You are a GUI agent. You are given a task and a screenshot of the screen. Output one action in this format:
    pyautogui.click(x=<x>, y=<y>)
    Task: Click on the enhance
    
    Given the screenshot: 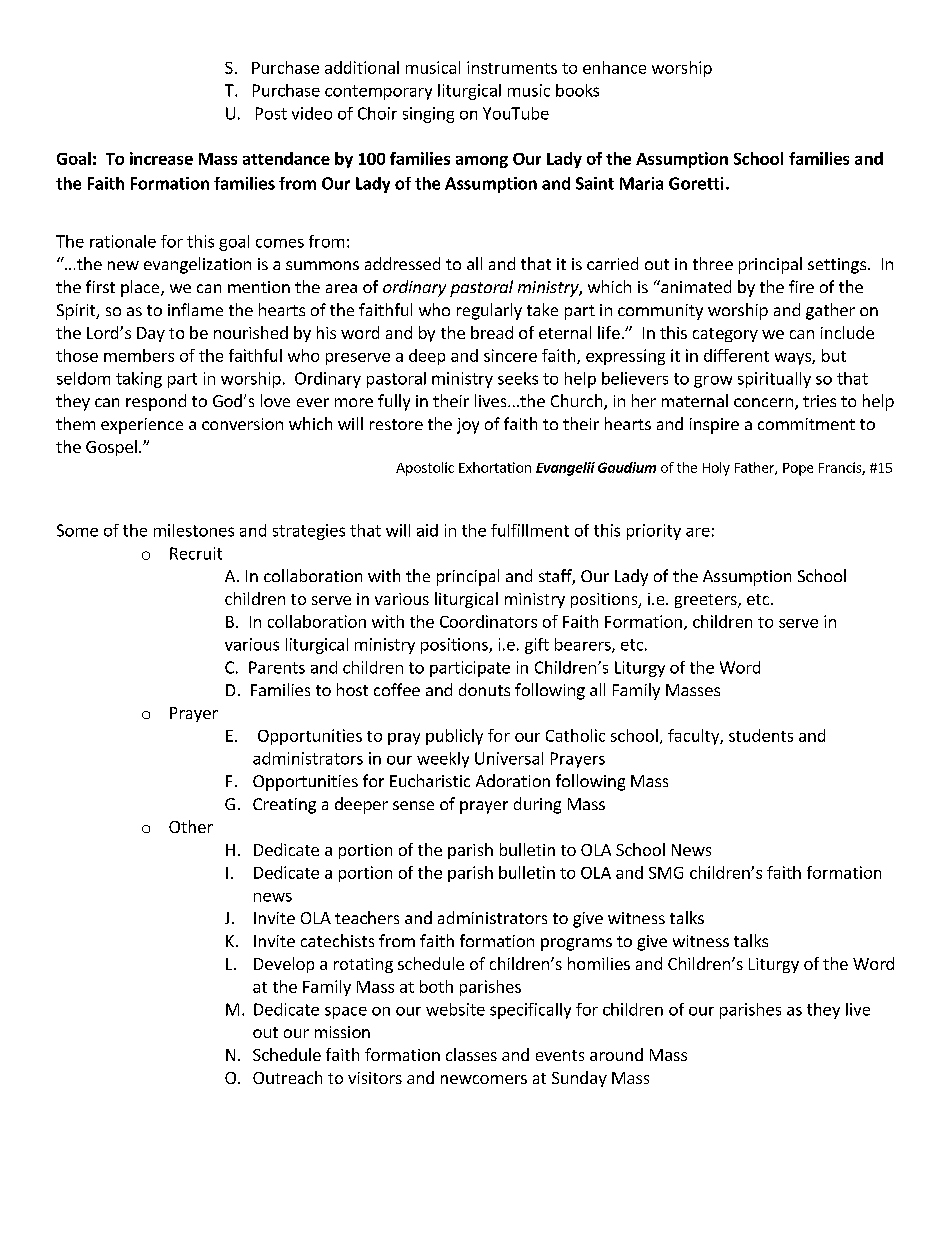 What is the action you would take?
    pyautogui.click(x=614, y=67)
